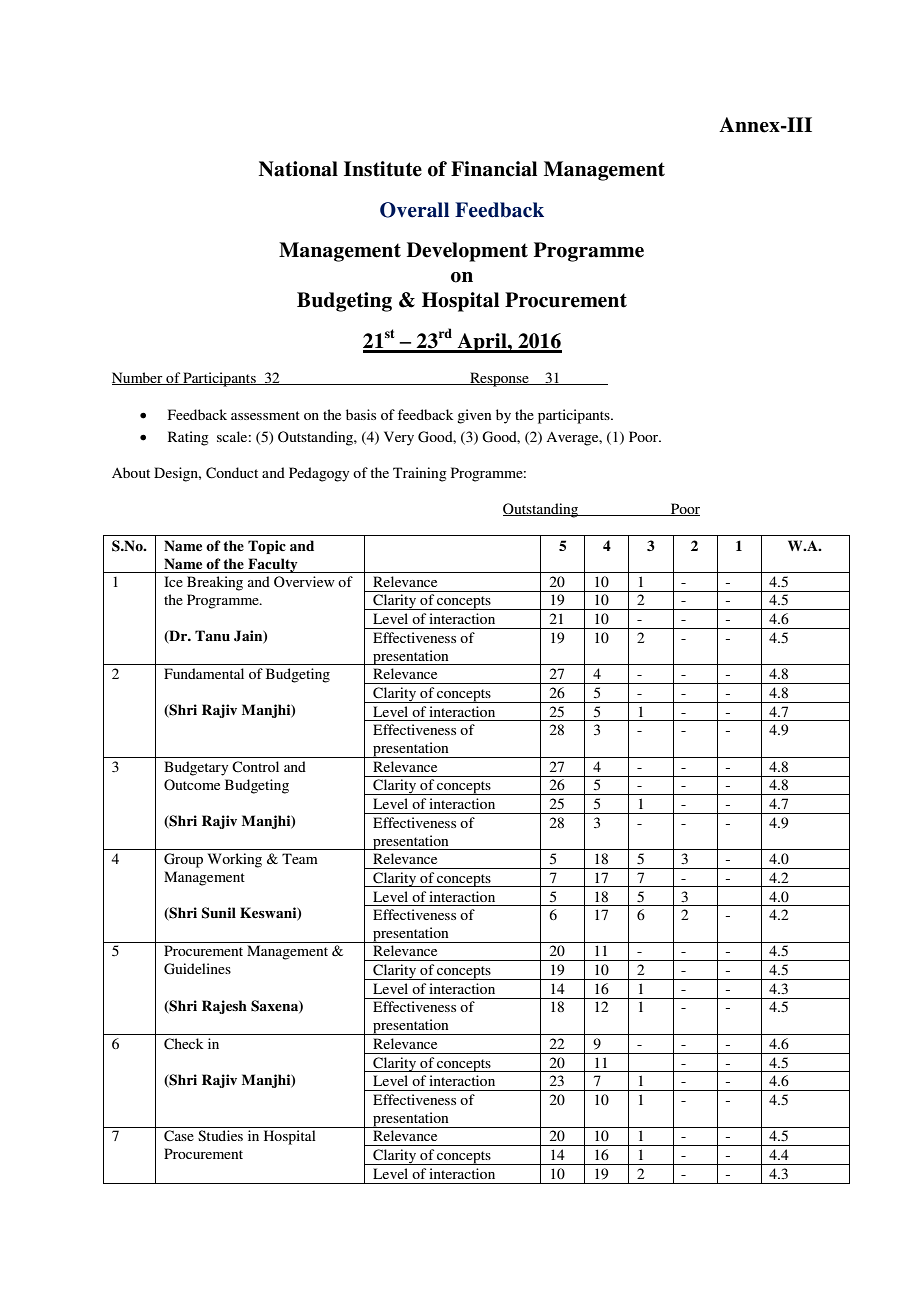  Describe the element at coordinates (383, 169) in the page. I see `Institute` at that location.
